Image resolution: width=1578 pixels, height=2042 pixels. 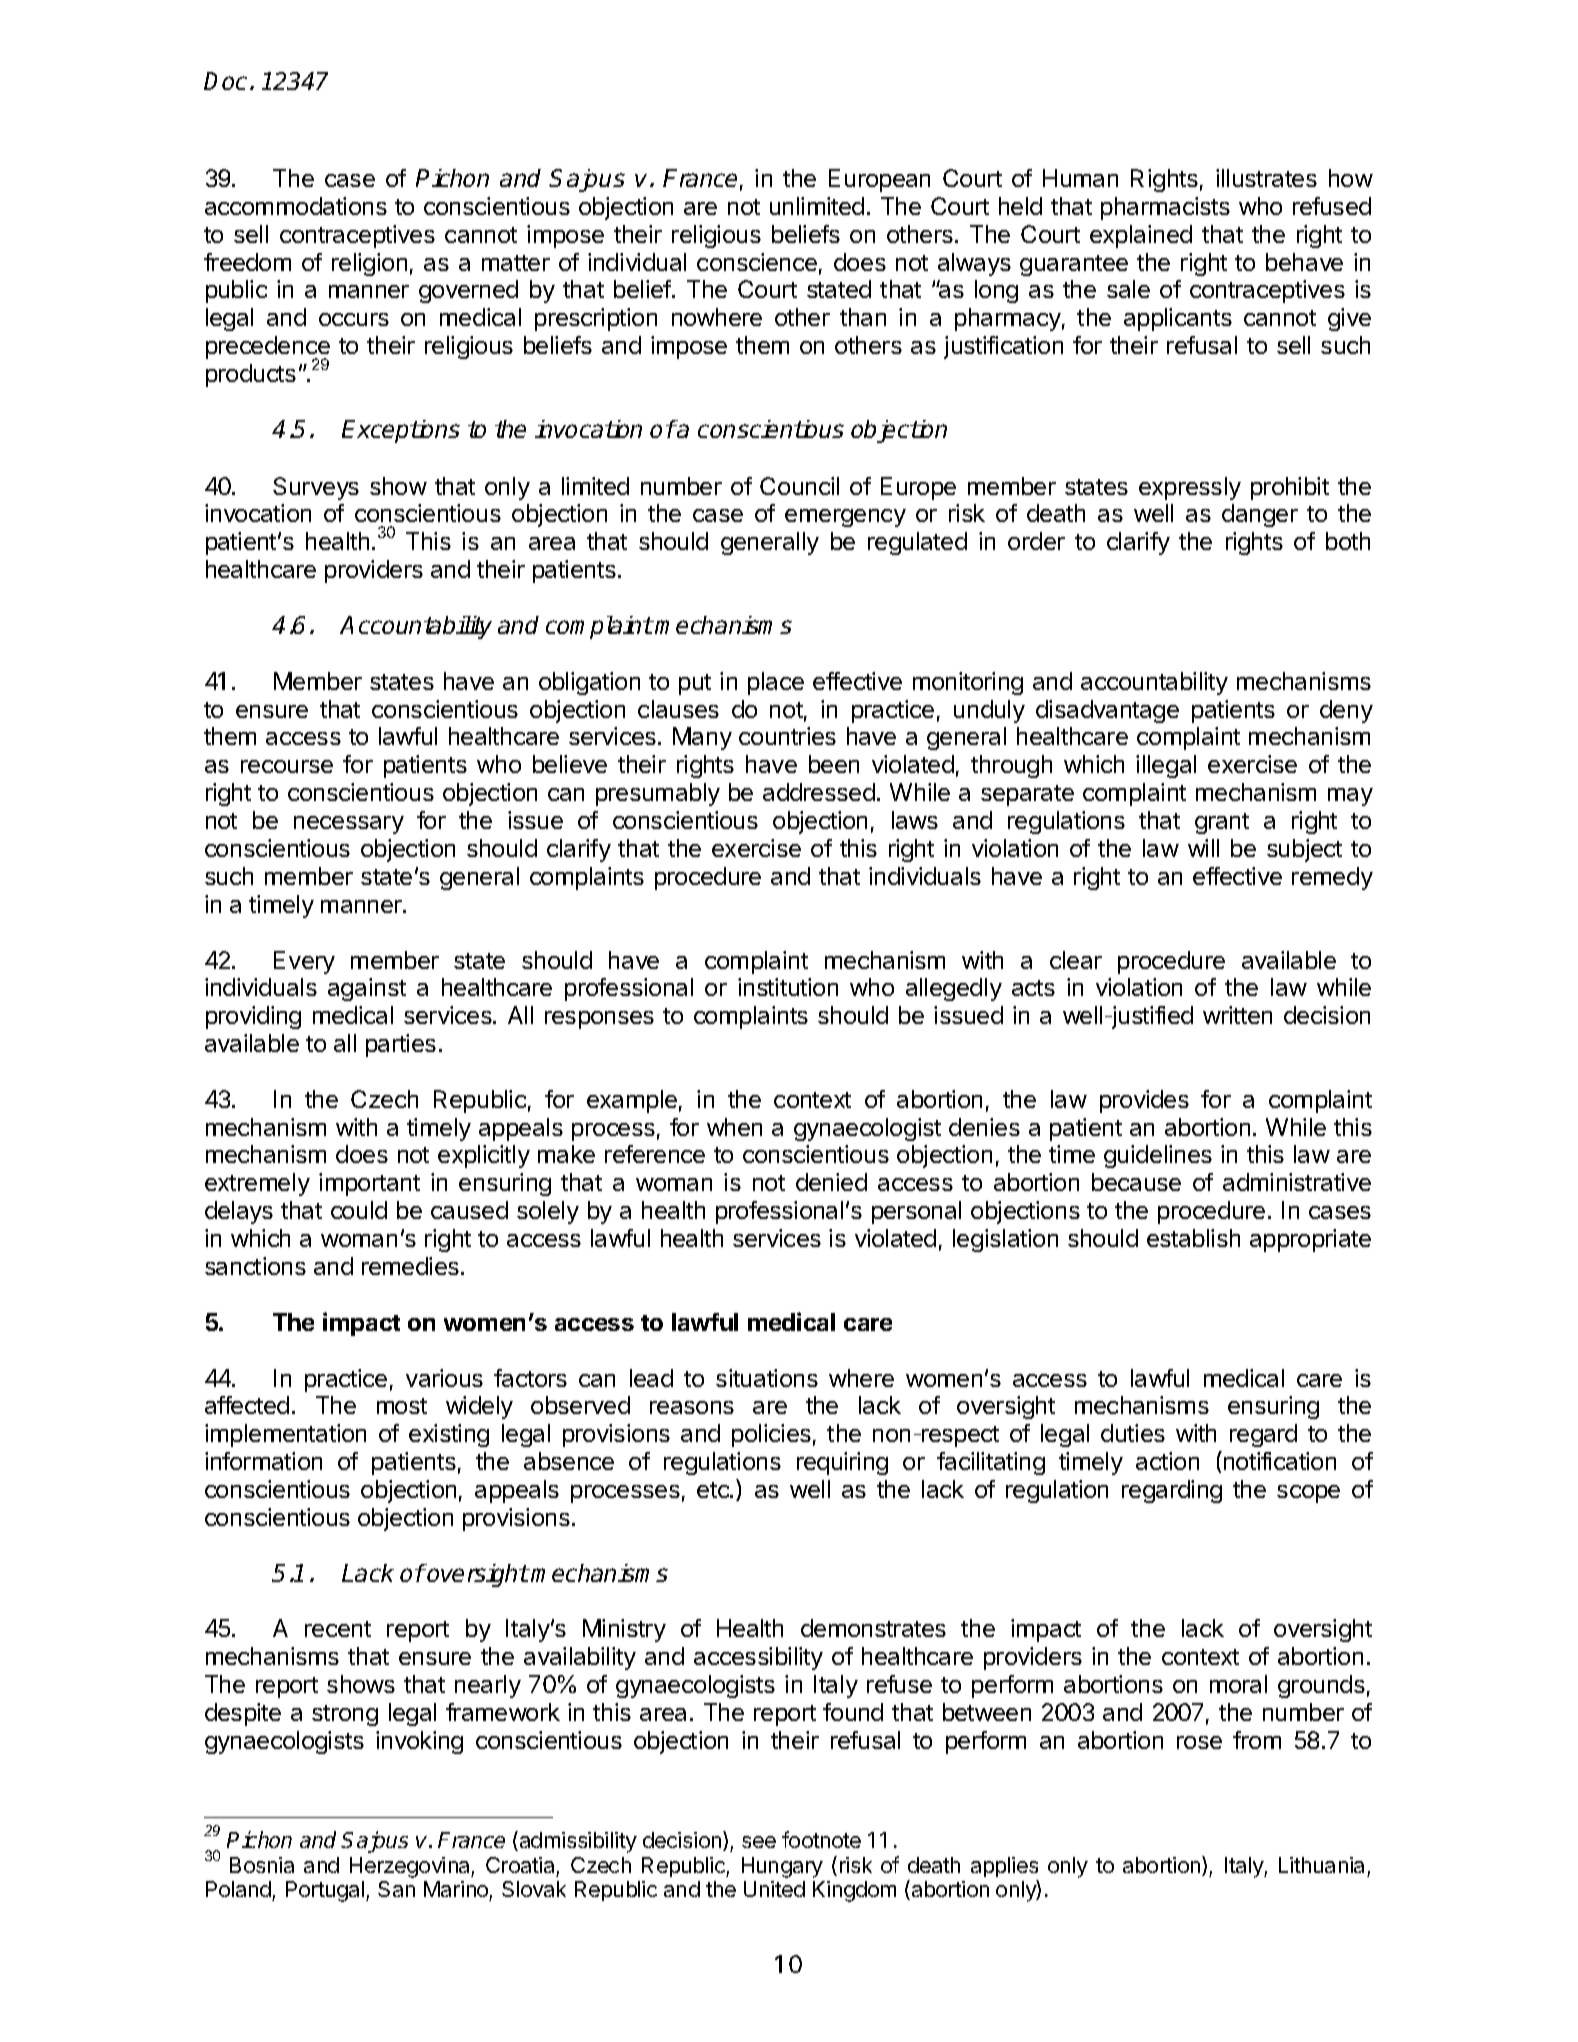 What do you see at coordinates (1321, 1865) in the image?
I see `Lithuania` at bounding box center [1321, 1865].
